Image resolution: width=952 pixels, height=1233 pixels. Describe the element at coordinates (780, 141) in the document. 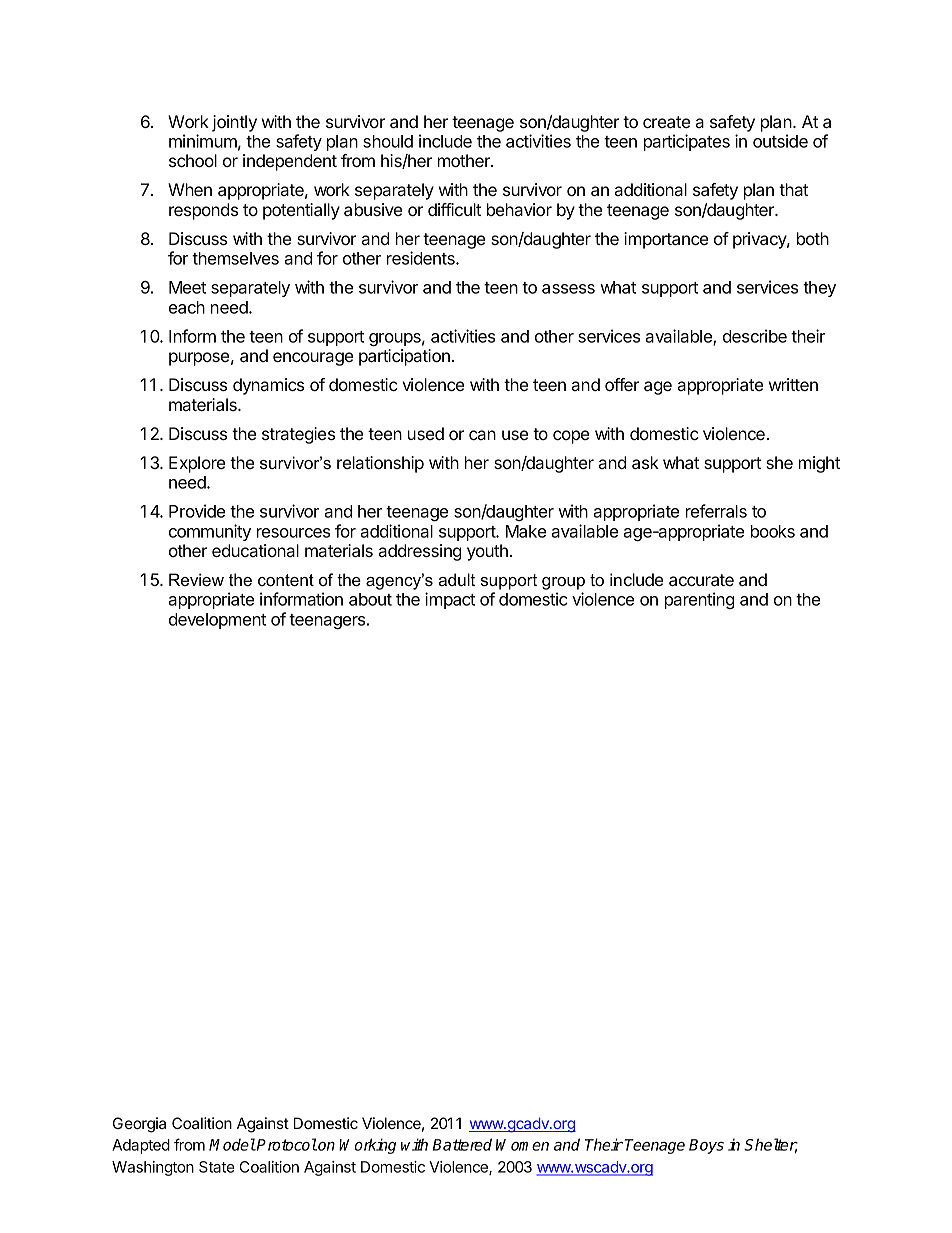

I see `outside` at that location.
